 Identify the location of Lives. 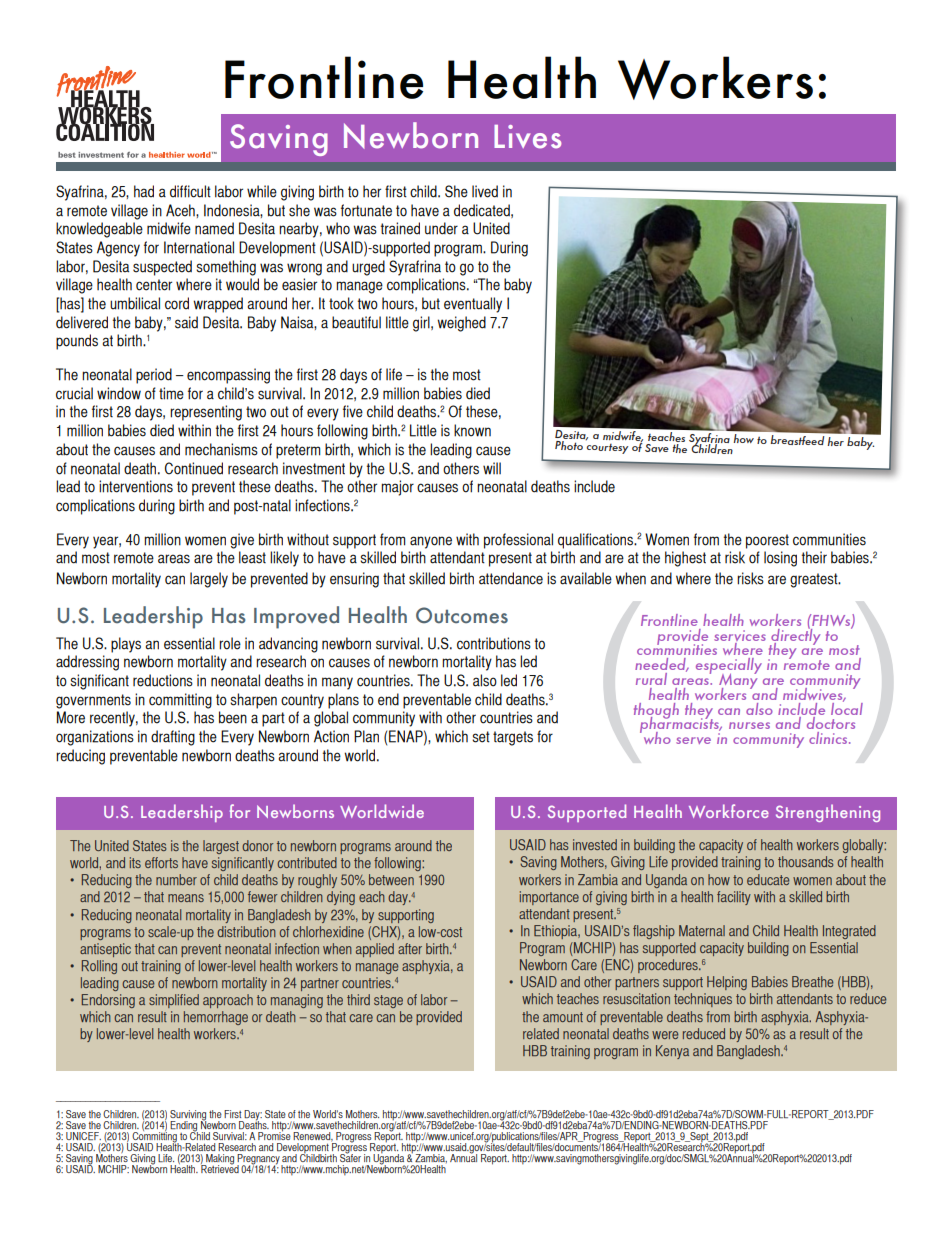
(527, 137).
